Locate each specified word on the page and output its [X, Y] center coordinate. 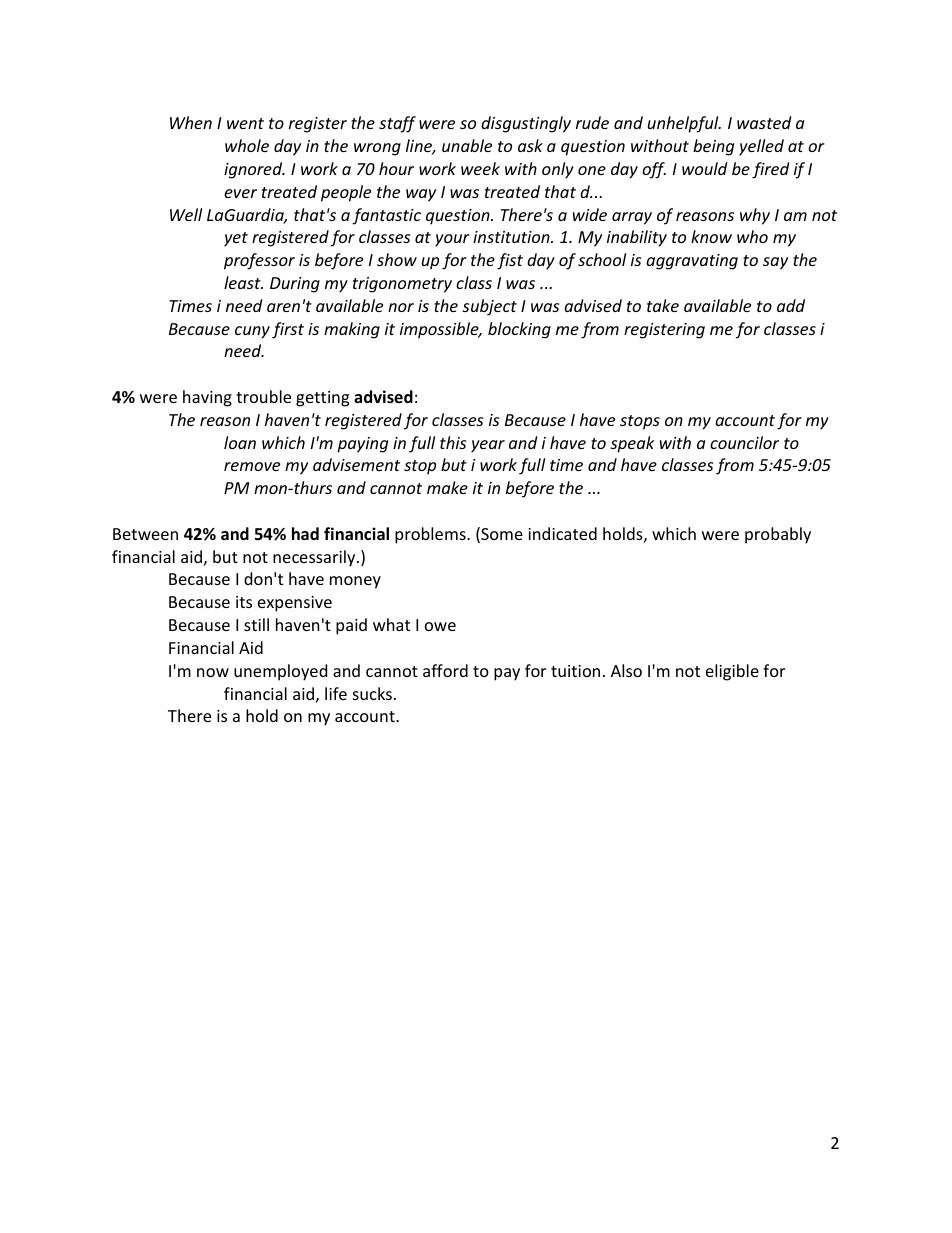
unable [467, 145]
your [452, 240]
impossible [440, 330]
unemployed [280, 672]
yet [236, 239]
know [711, 236]
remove [252, 466]
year [488, 446]
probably [778, 535]
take [663, 305]
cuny [252, 332]
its [244, 602]
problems [431, 535]
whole [247, 145]
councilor [744, 442]
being [713, 147]
